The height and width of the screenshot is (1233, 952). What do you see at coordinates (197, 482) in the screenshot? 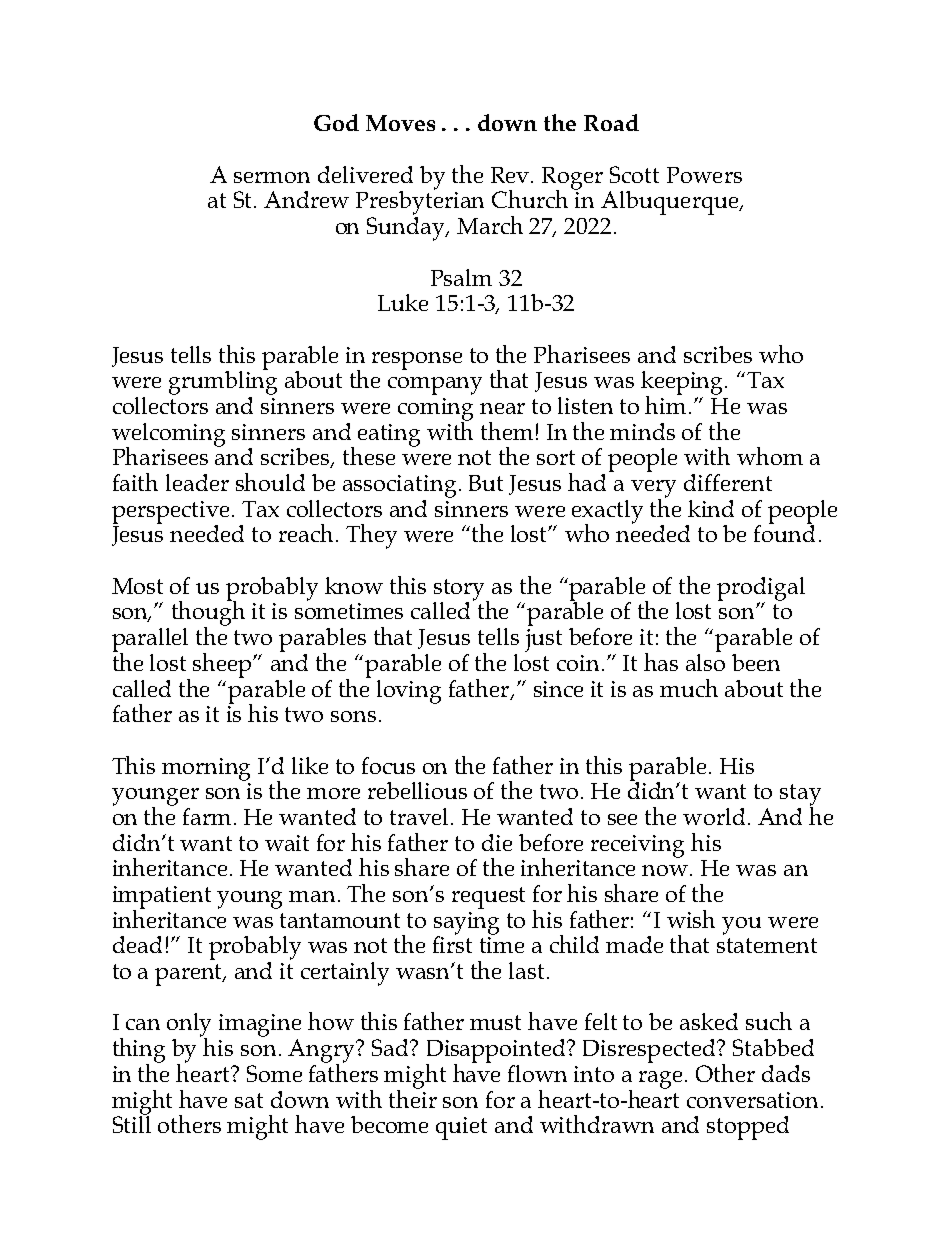
I see `leader` at bounding box center [197, 482].
